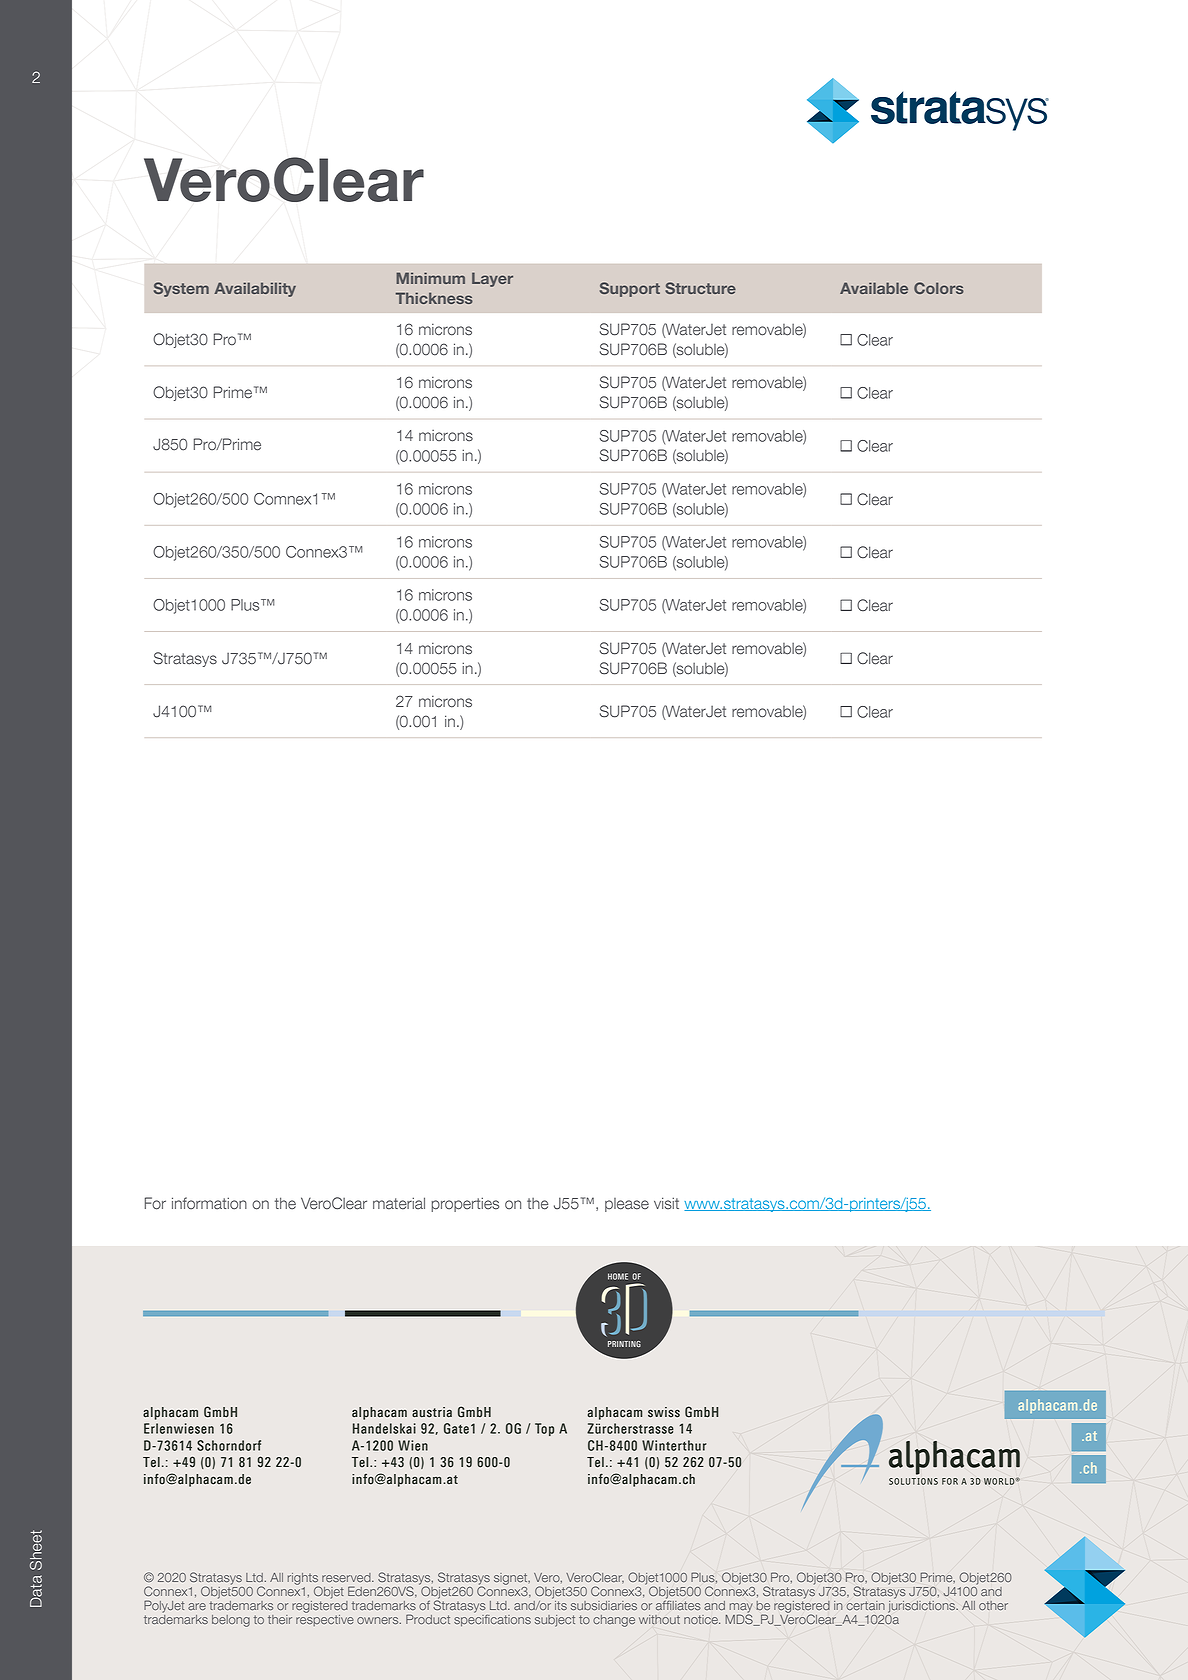 Image resolution: width=1188 pixels, height=1680 pixels. Describe the element at coordinates (255, 289) in the image. I see `Availability` at that location.
